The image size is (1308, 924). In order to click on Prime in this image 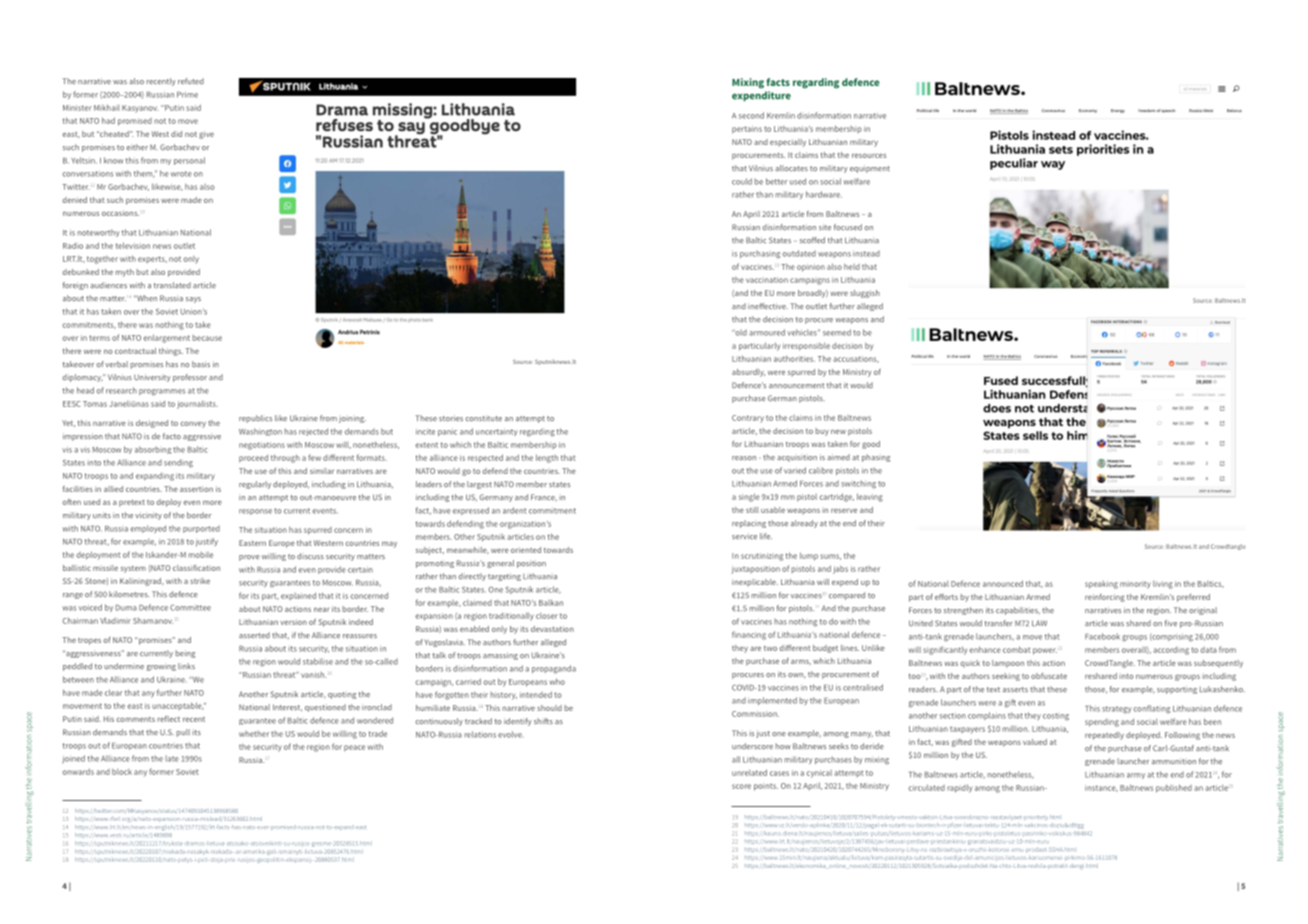, I will do `click(187, 94)`.
